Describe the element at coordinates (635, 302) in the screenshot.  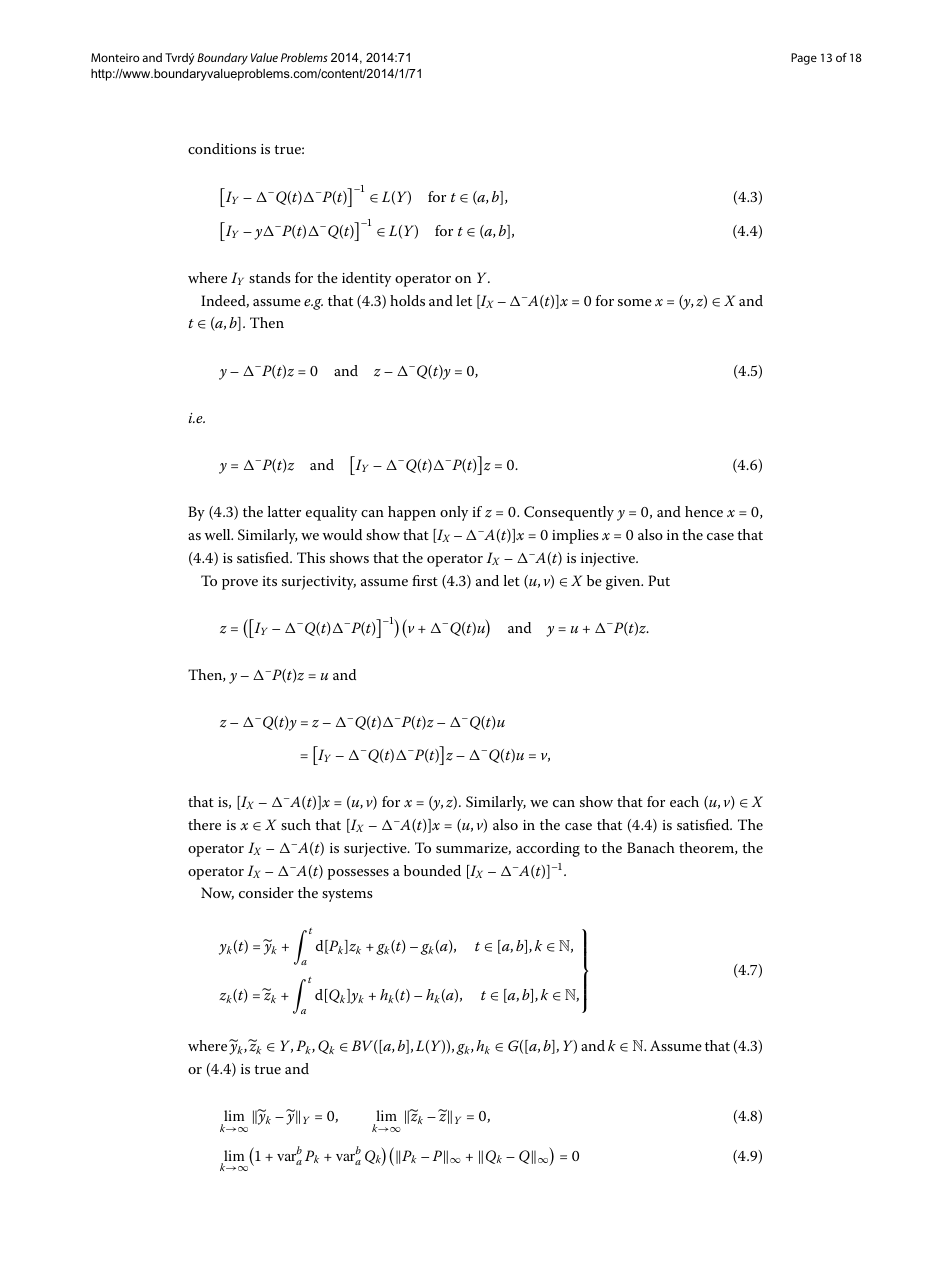
I see `some` at that location.
